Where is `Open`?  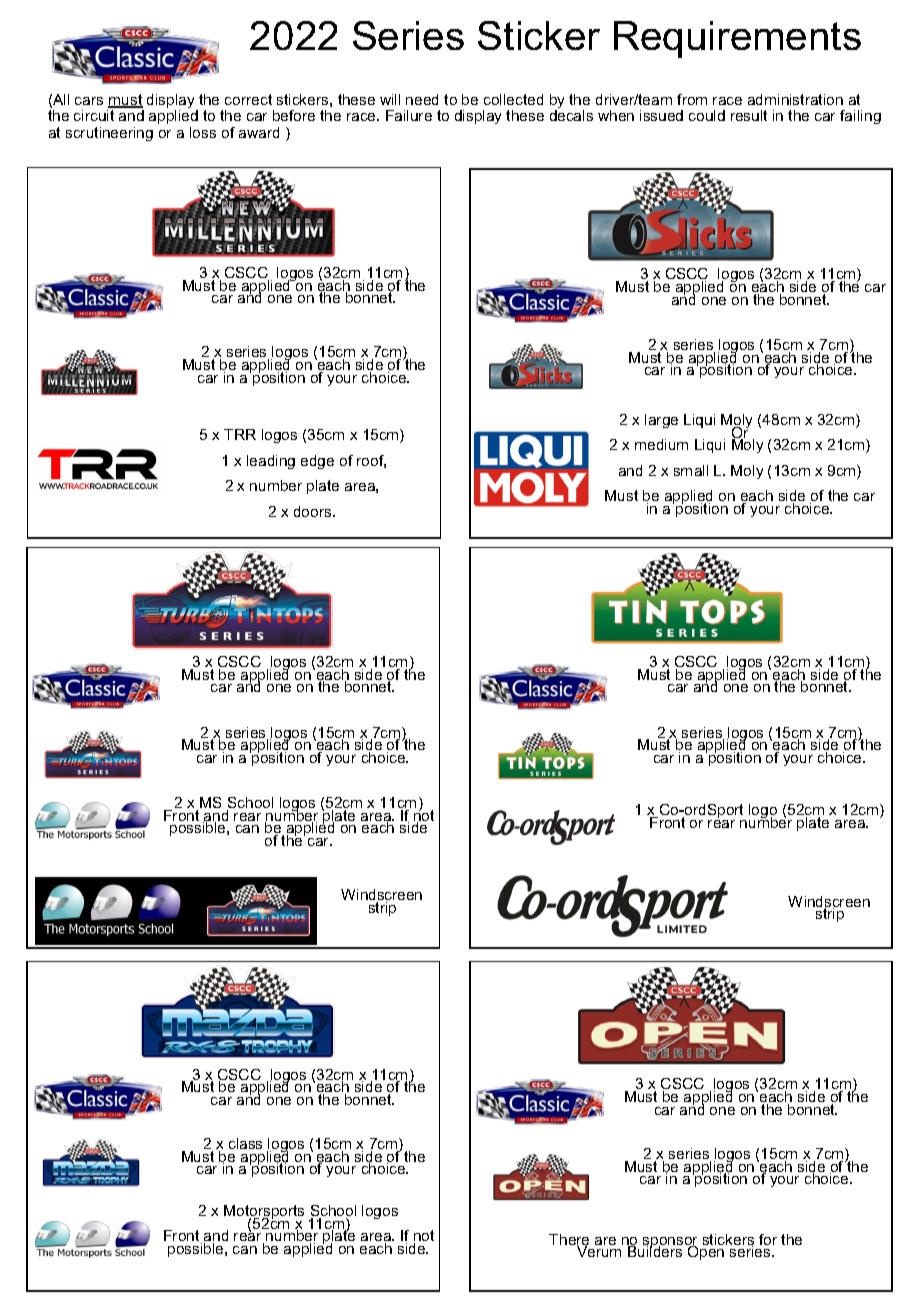
Open is located at coordinates (706, 1252).
